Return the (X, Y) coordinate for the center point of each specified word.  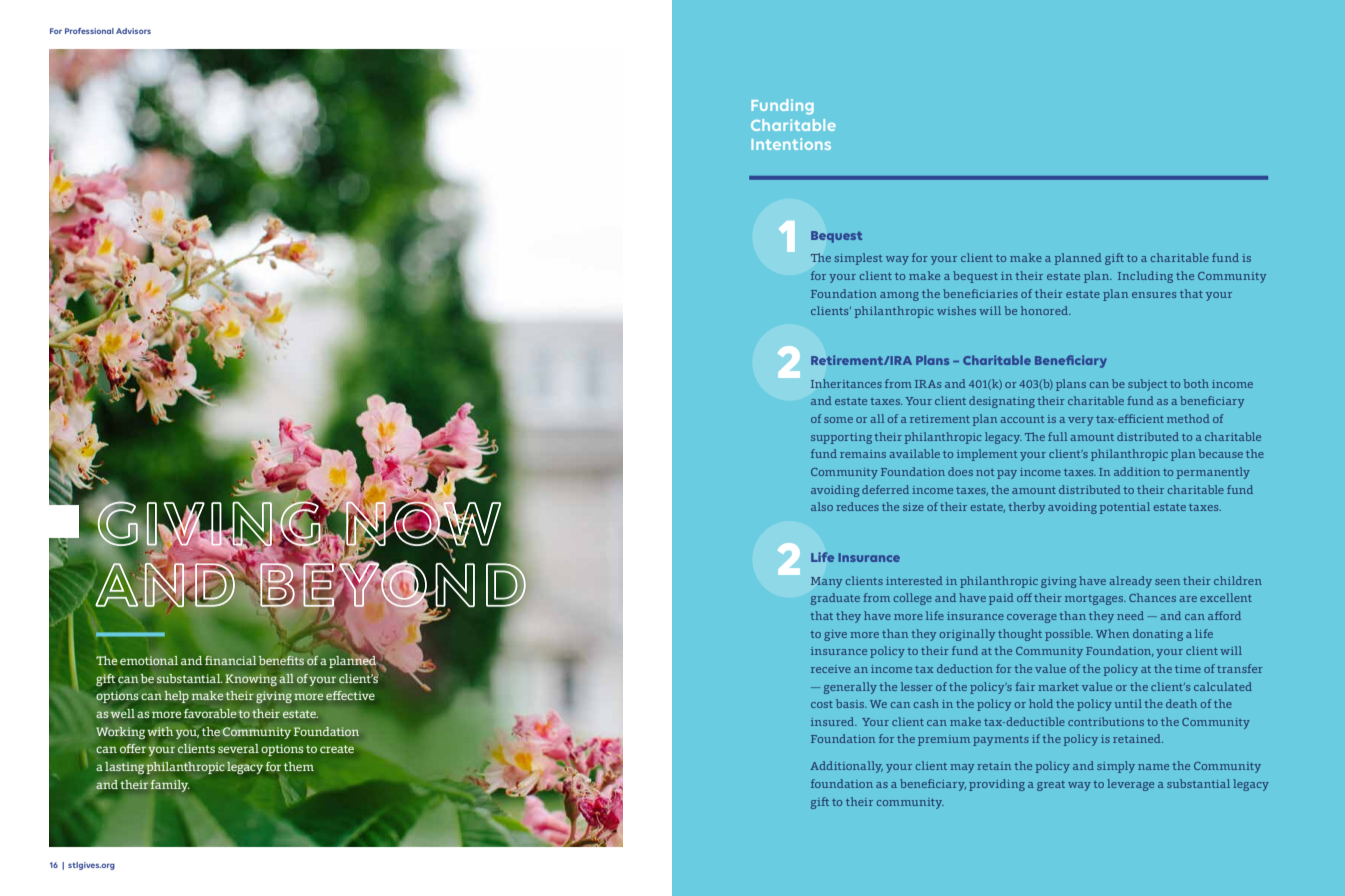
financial (230, 660)
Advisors (133, 31)
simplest (858, 259)
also (822, 506)
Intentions (791, 144)
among (899, 296)
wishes (956, 310)
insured (834, 721)
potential (1124, 508)
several (238, 748)
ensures (1154, 295)
